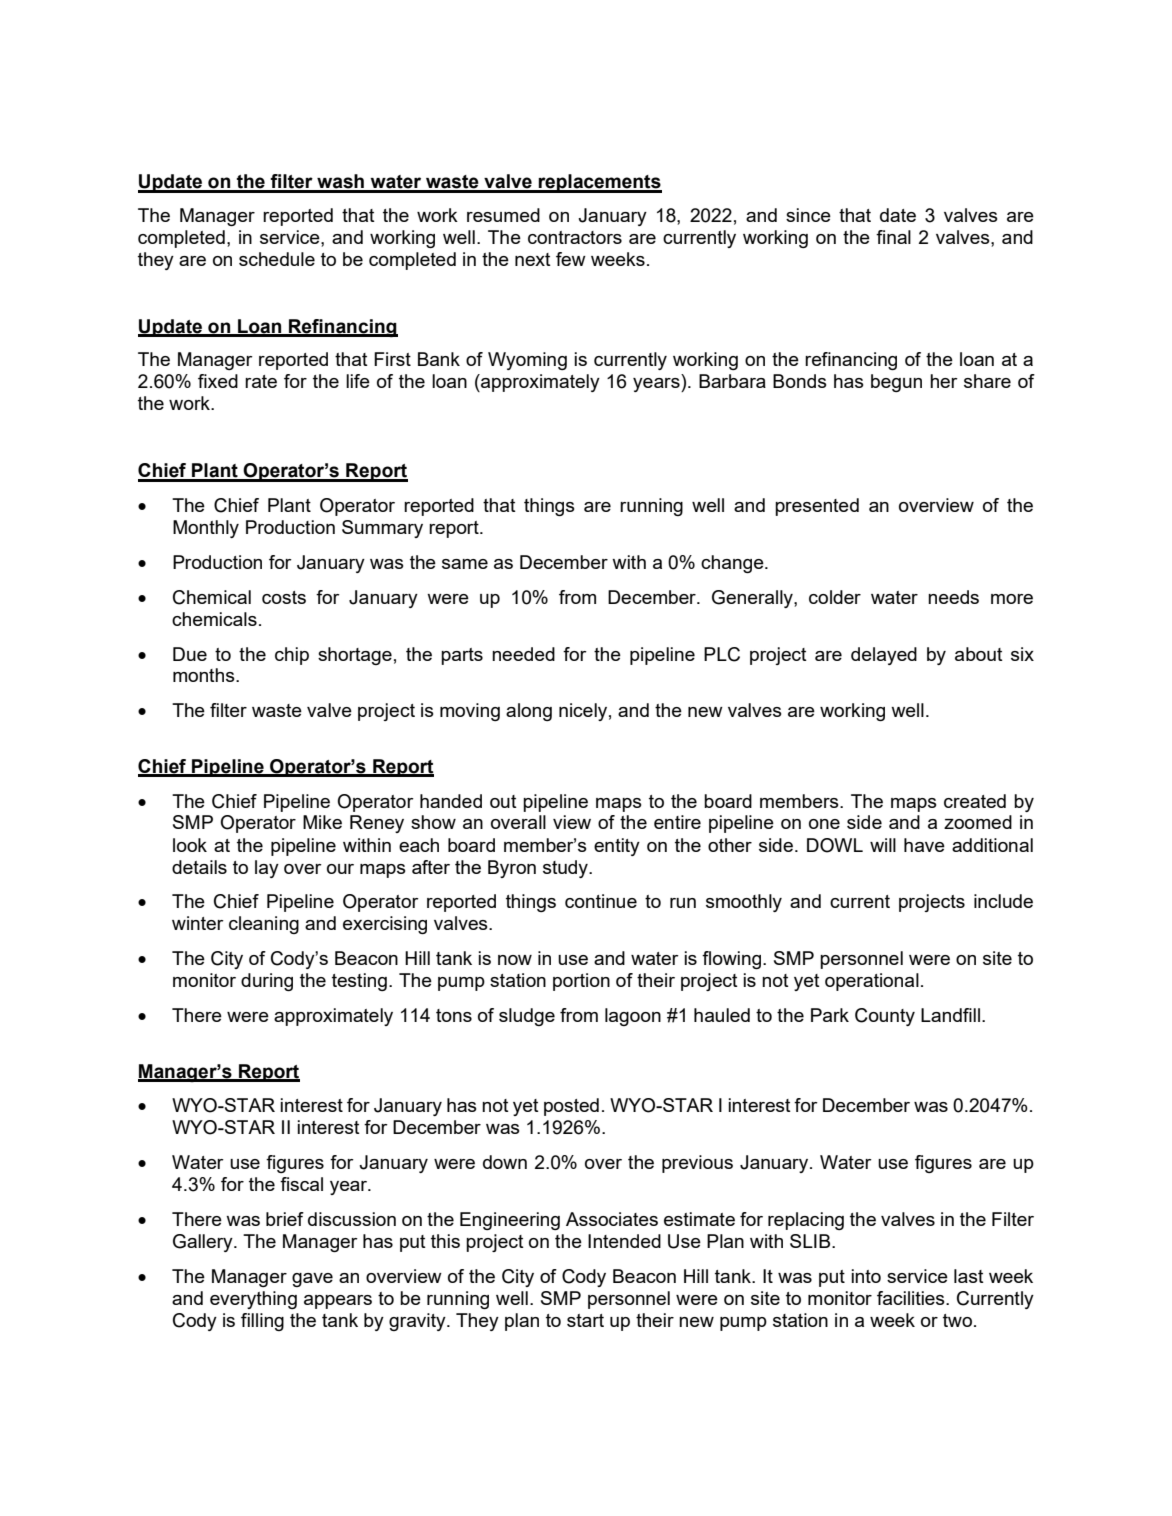 The height and width of the page is (1516, 1172). What do you see at coordinates (893, 237) in the page?
I see `final` at bounding box center [893, 237].
